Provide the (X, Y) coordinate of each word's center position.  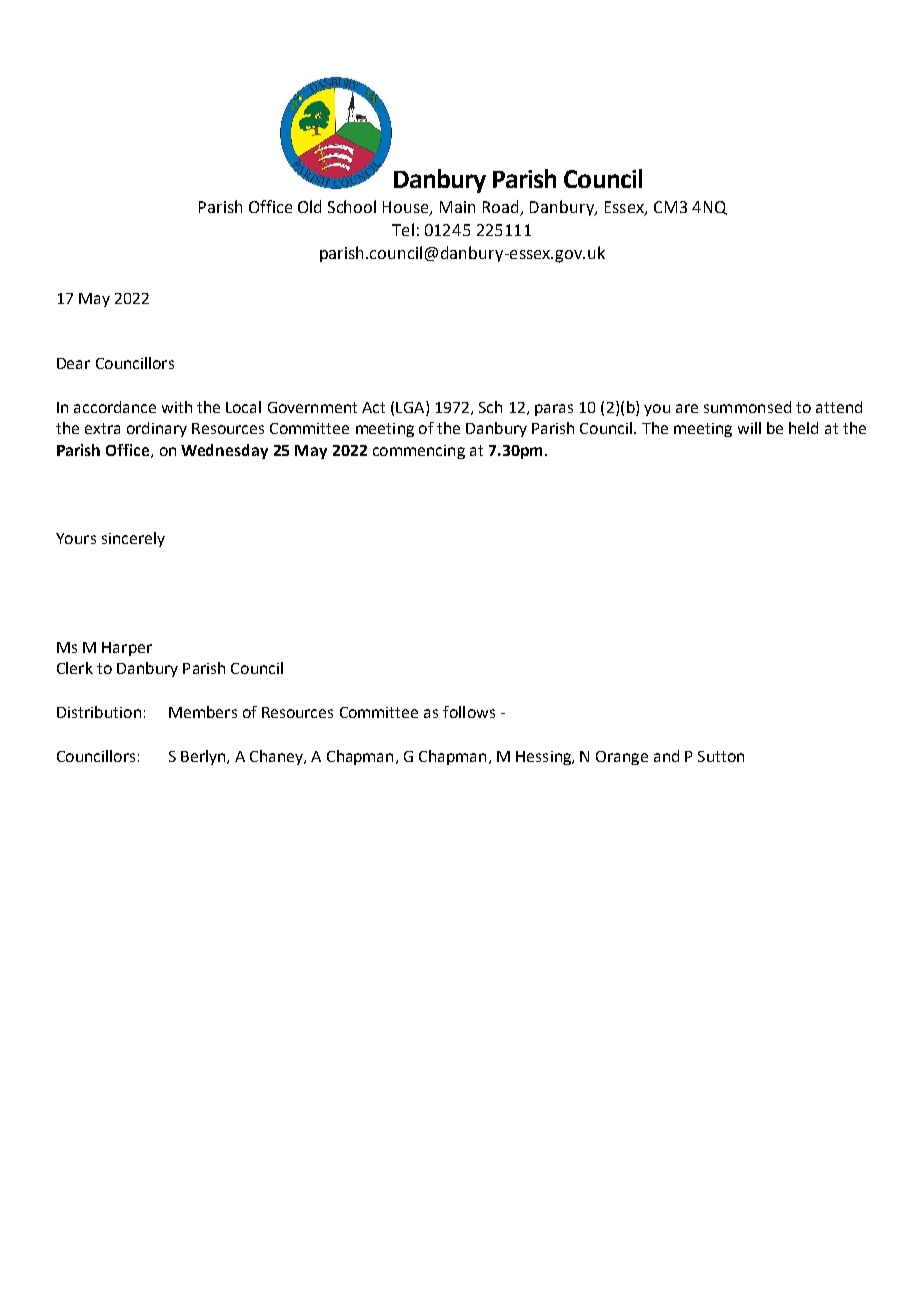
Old (309, 206)
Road (502, 208)
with (177, 407)
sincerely (133, 539)
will (749, 428)
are (687, 408)
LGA (411, 407)
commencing (419, 452)
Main (457, 207)
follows (469, 712)
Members (203, 712)
